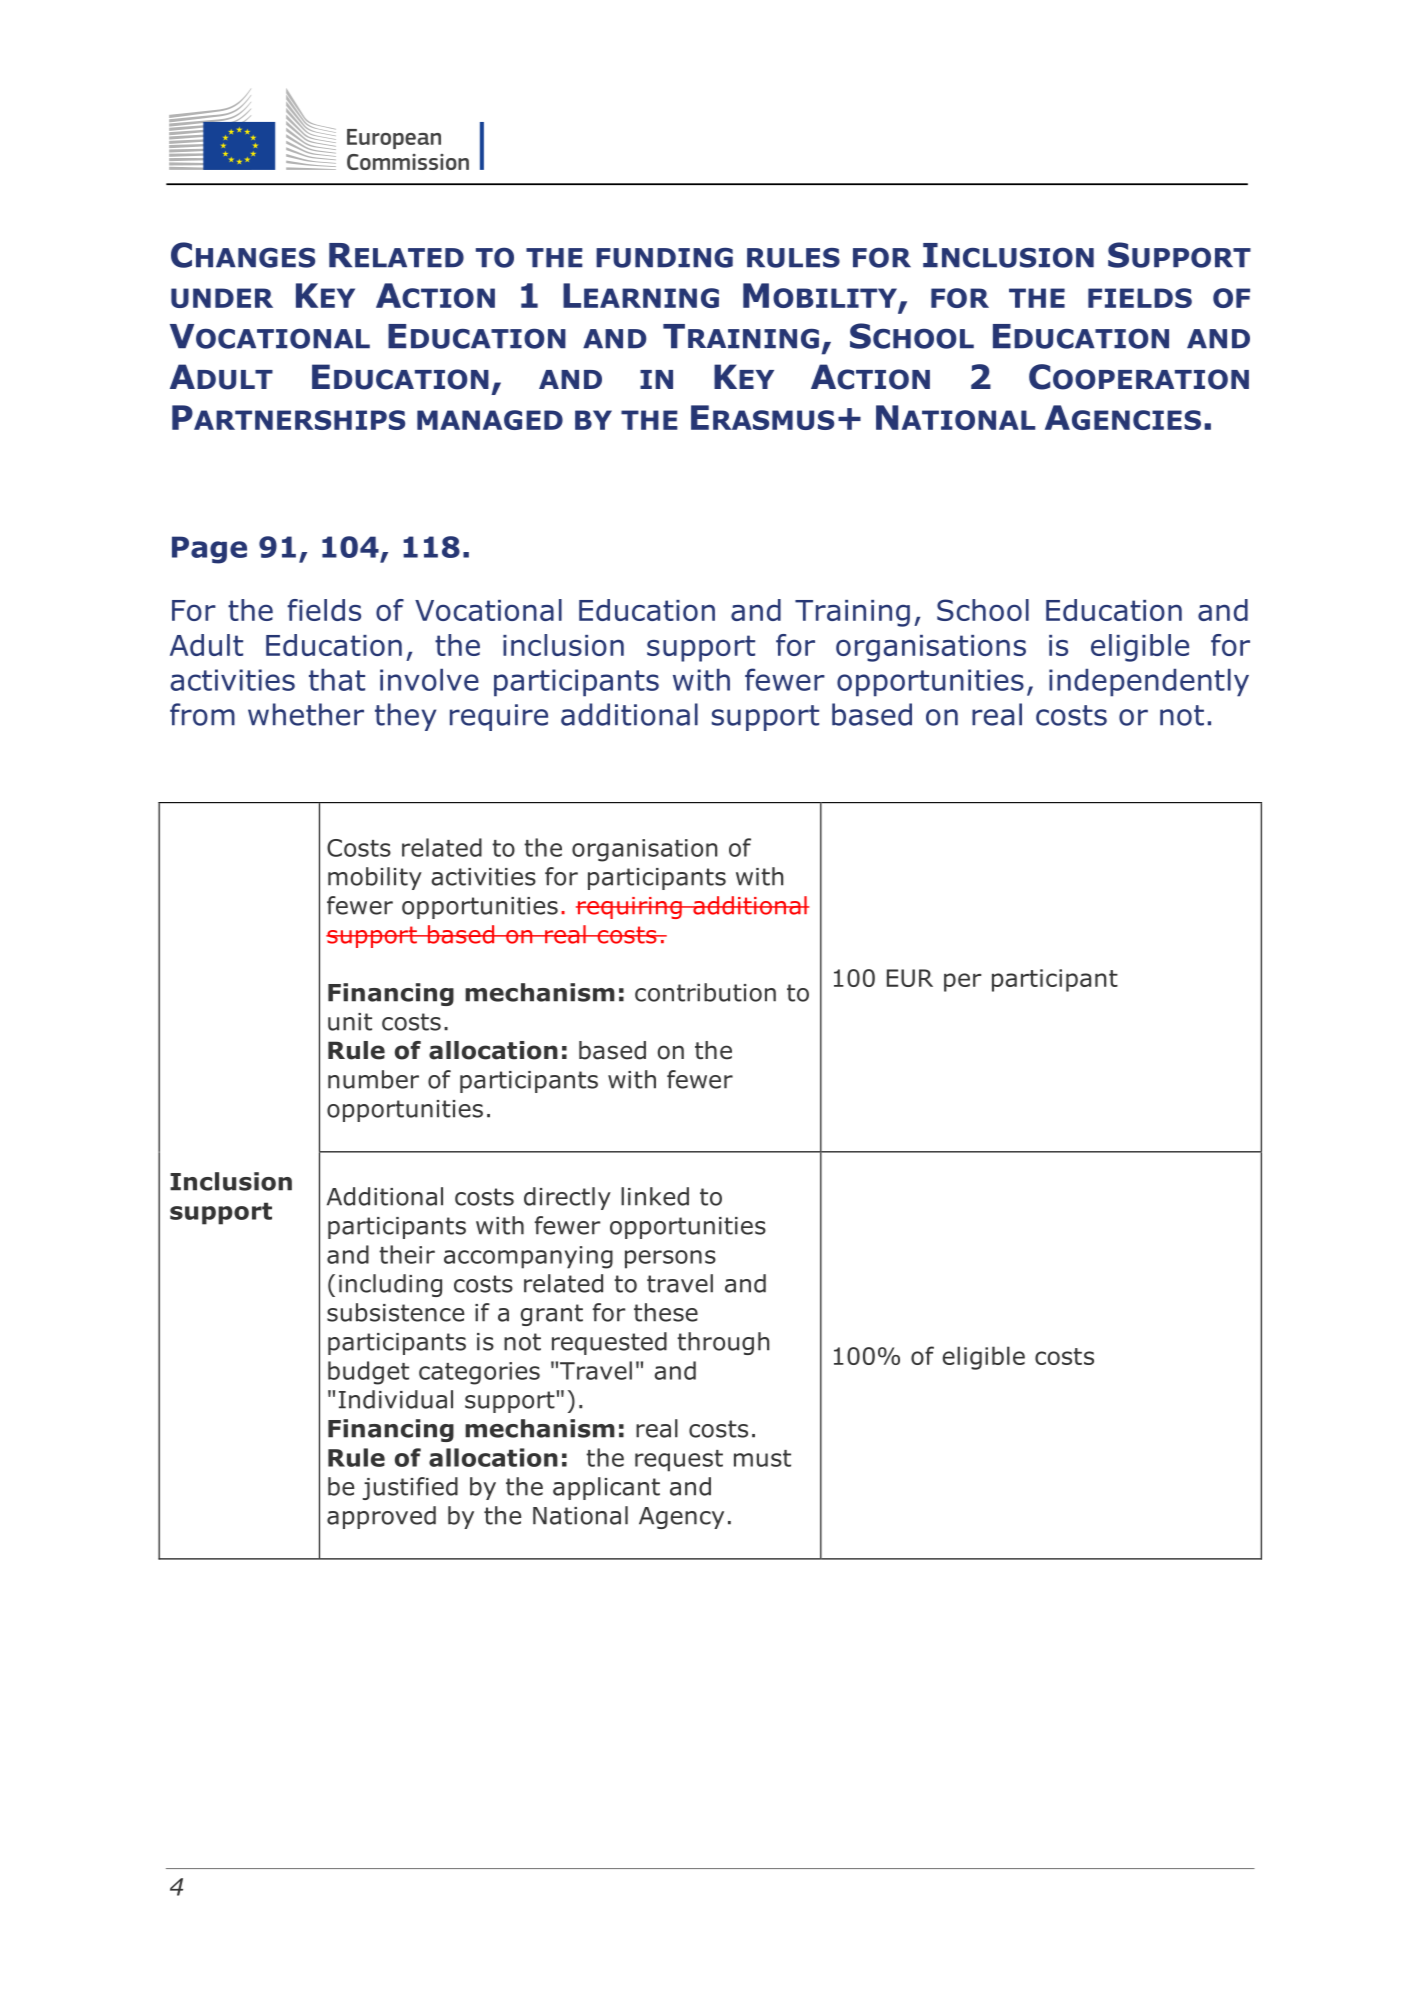 The height and width of the document is (2008, 1420). What do you see at coordinates (499, 717) in the document?
I see `require` at bounding box center [499, 717].
